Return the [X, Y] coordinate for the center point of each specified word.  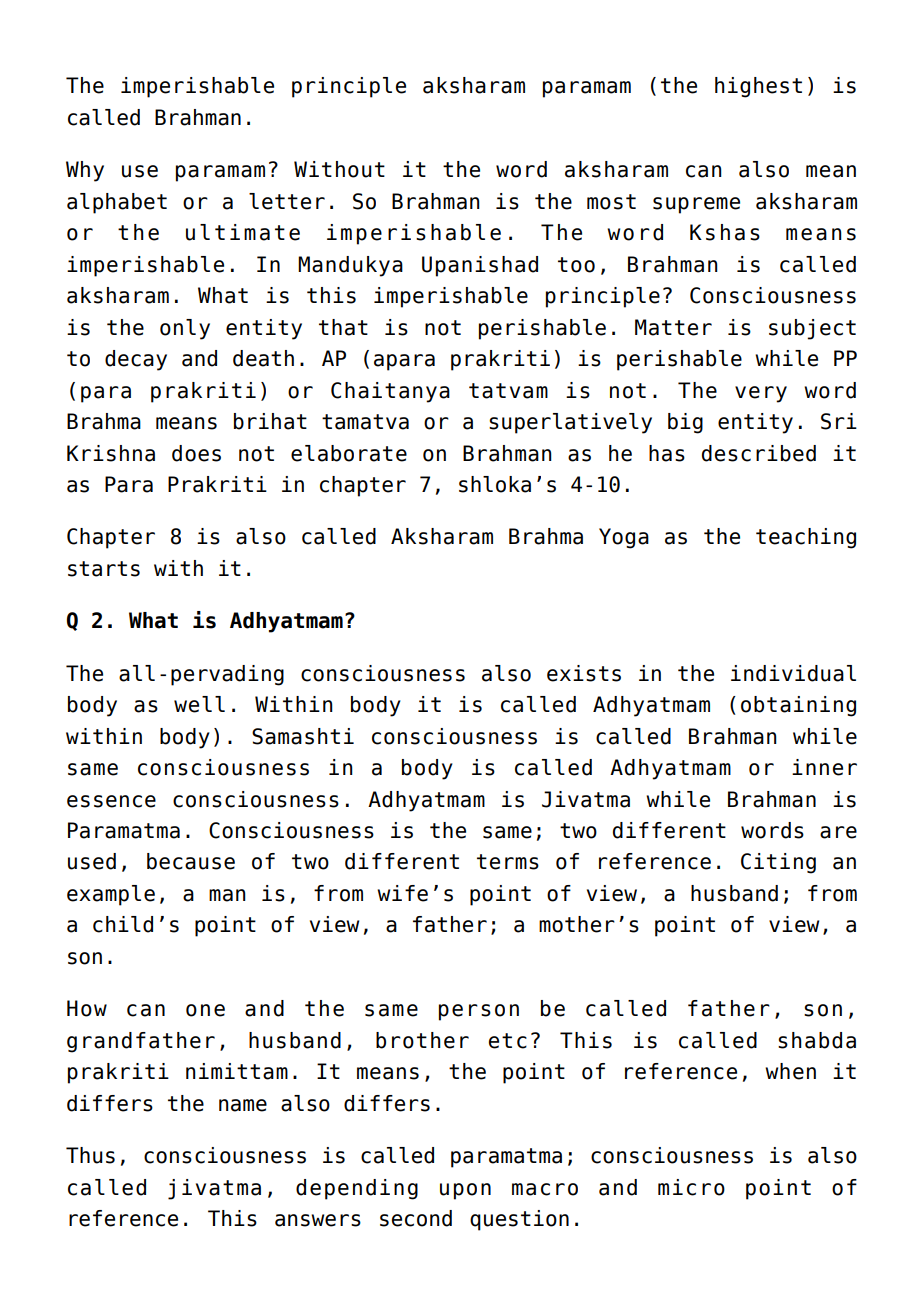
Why [85, 171]
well [199, 704]
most [611, 202]
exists [584, 673]
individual [793, 673]
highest [758, 87]
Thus [90, 1155]
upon [465, 1191]
